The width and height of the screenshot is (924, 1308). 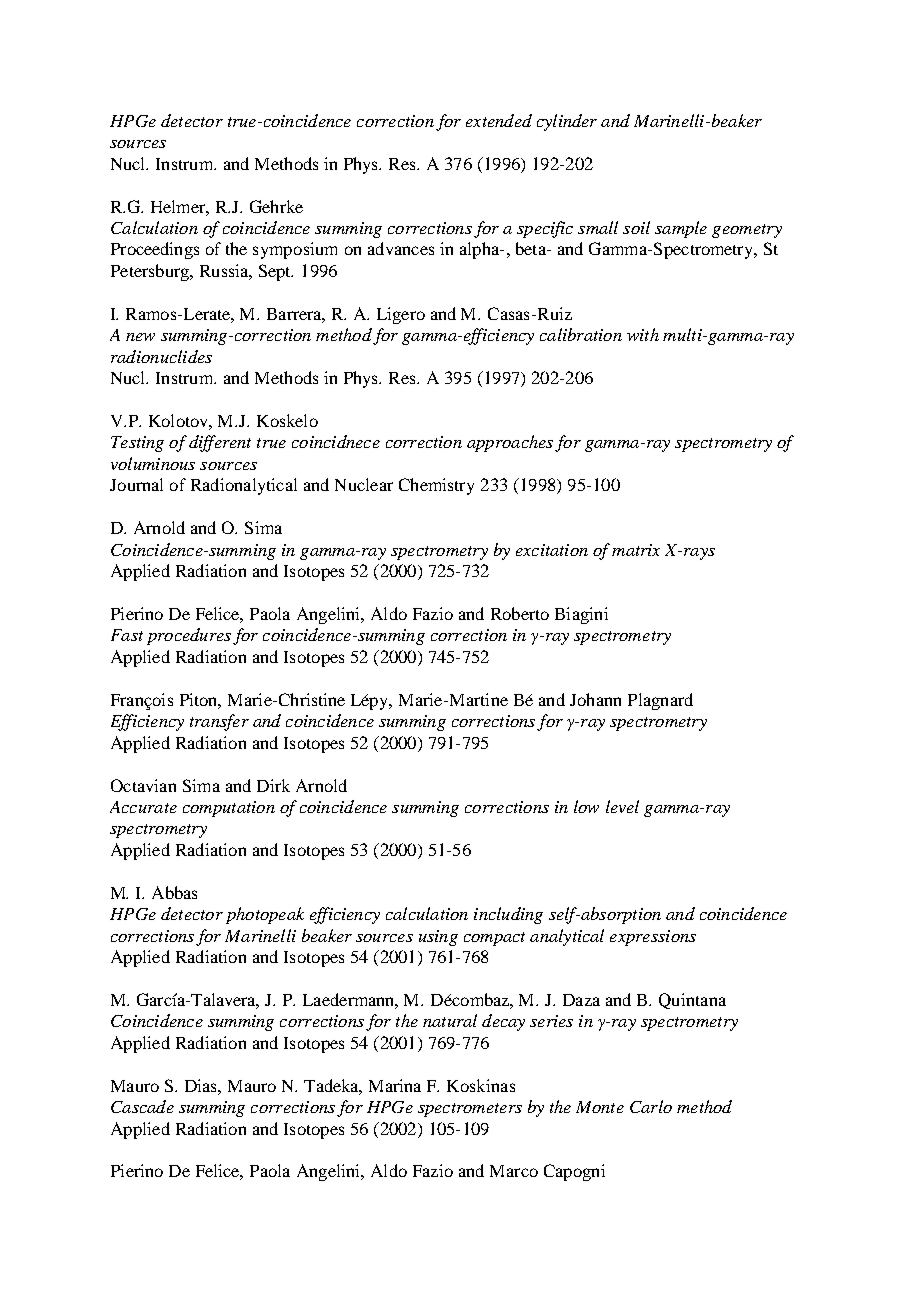 What do you see at coordinates (651, 1106) in the screenshot?
I see `Carlo` at bounding box center [651, 1106].
